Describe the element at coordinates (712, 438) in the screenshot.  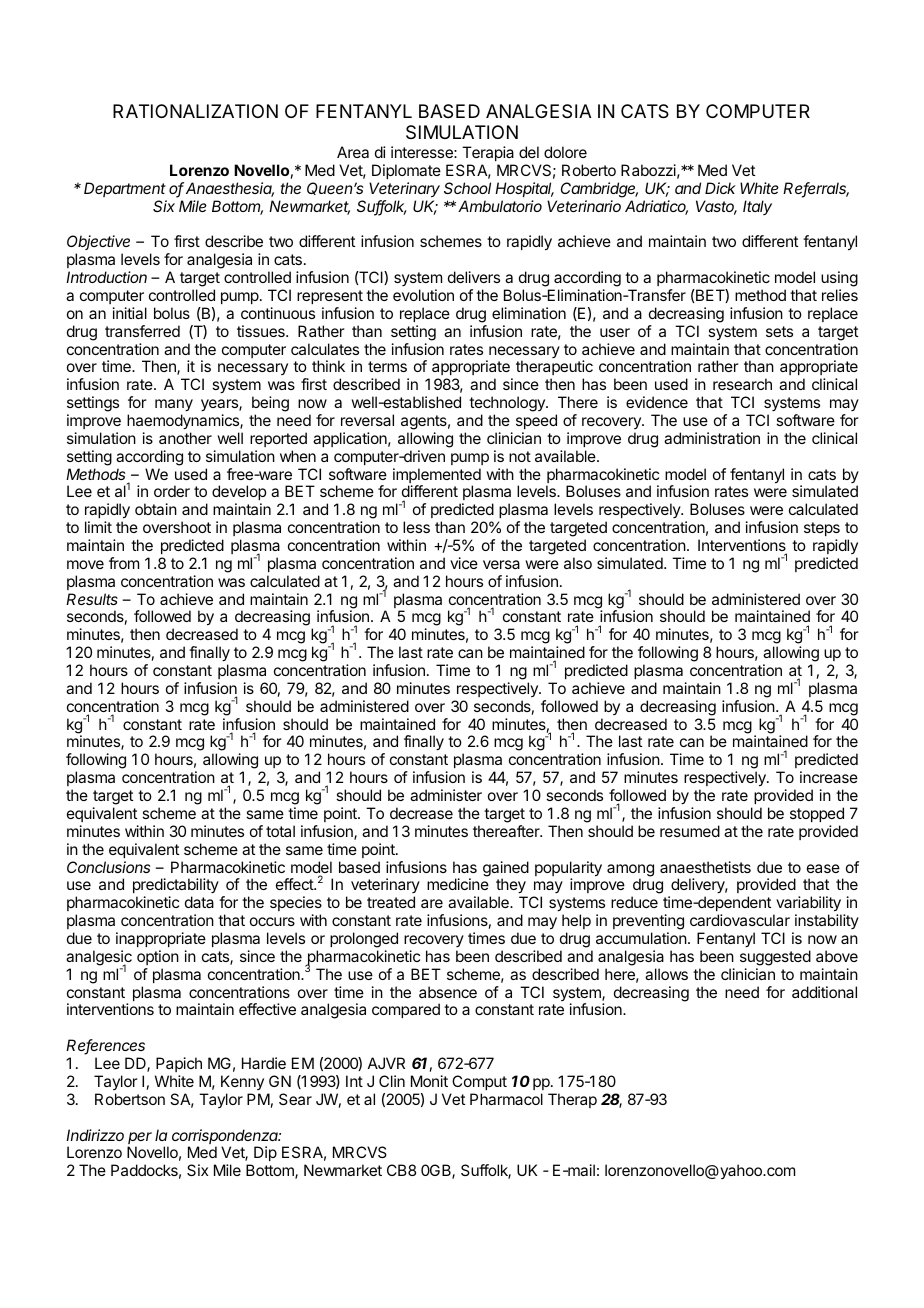
I see `administration` at that location.
